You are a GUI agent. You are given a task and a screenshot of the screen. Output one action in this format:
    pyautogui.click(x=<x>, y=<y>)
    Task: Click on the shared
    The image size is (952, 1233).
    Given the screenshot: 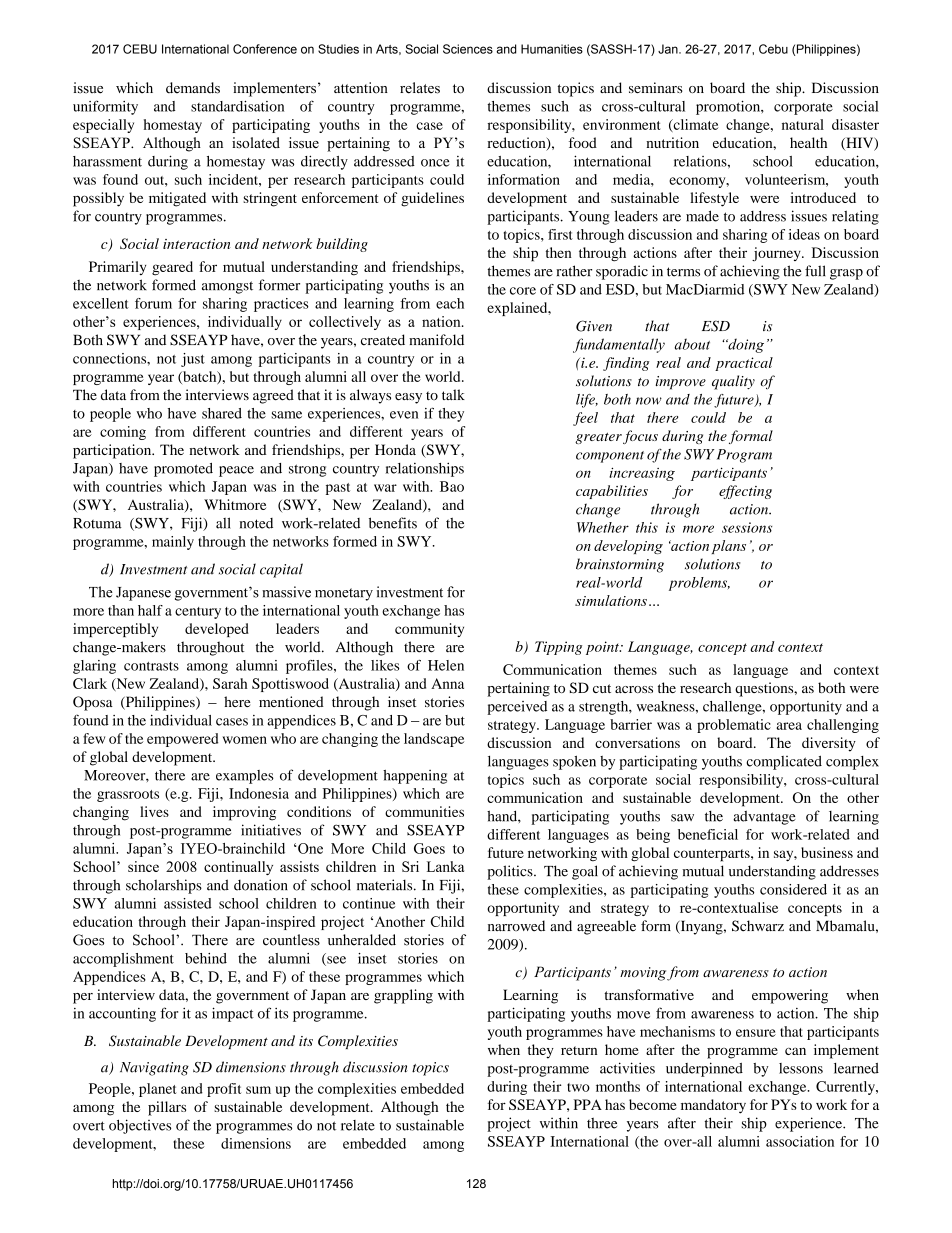 What is the action you would take?
    pyautogui.click(x=222, y=413)
